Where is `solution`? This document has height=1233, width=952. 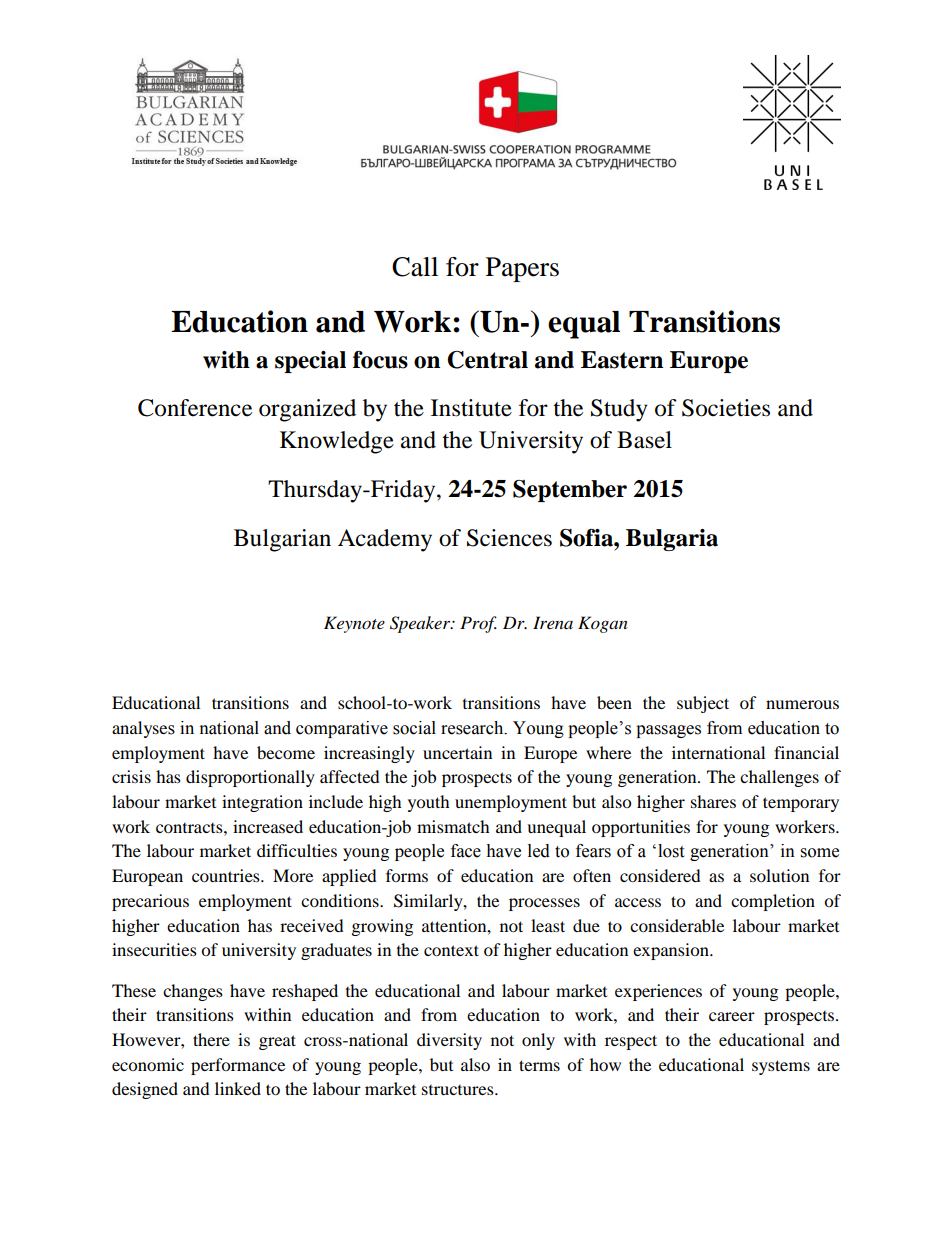 solution is located at coordinates (779, 875).
